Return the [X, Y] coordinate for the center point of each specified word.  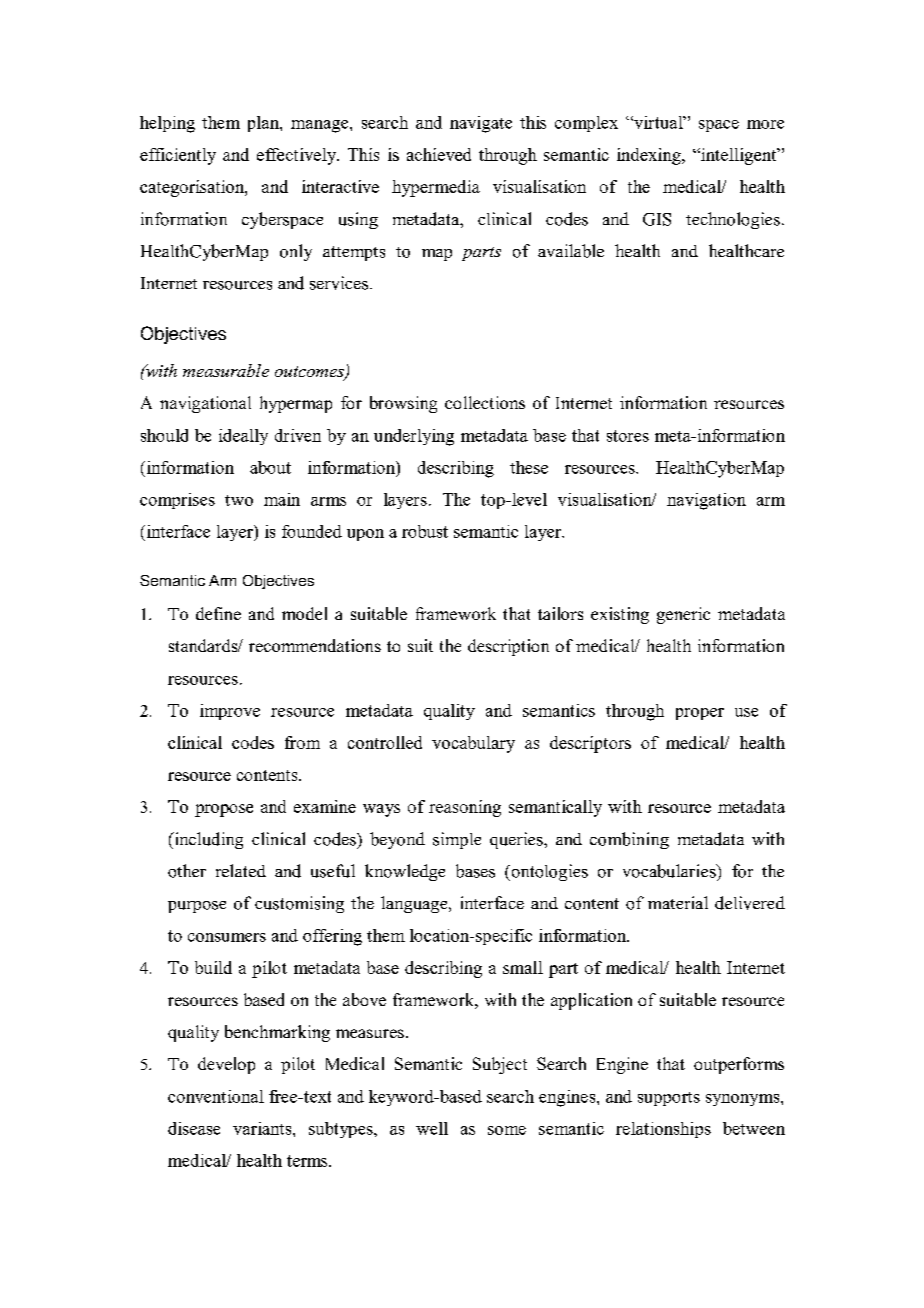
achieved [439, 154]
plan [264, 124]
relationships [663, 1130]
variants [263, 1128]
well [432, 1128]
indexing [650, 156]
